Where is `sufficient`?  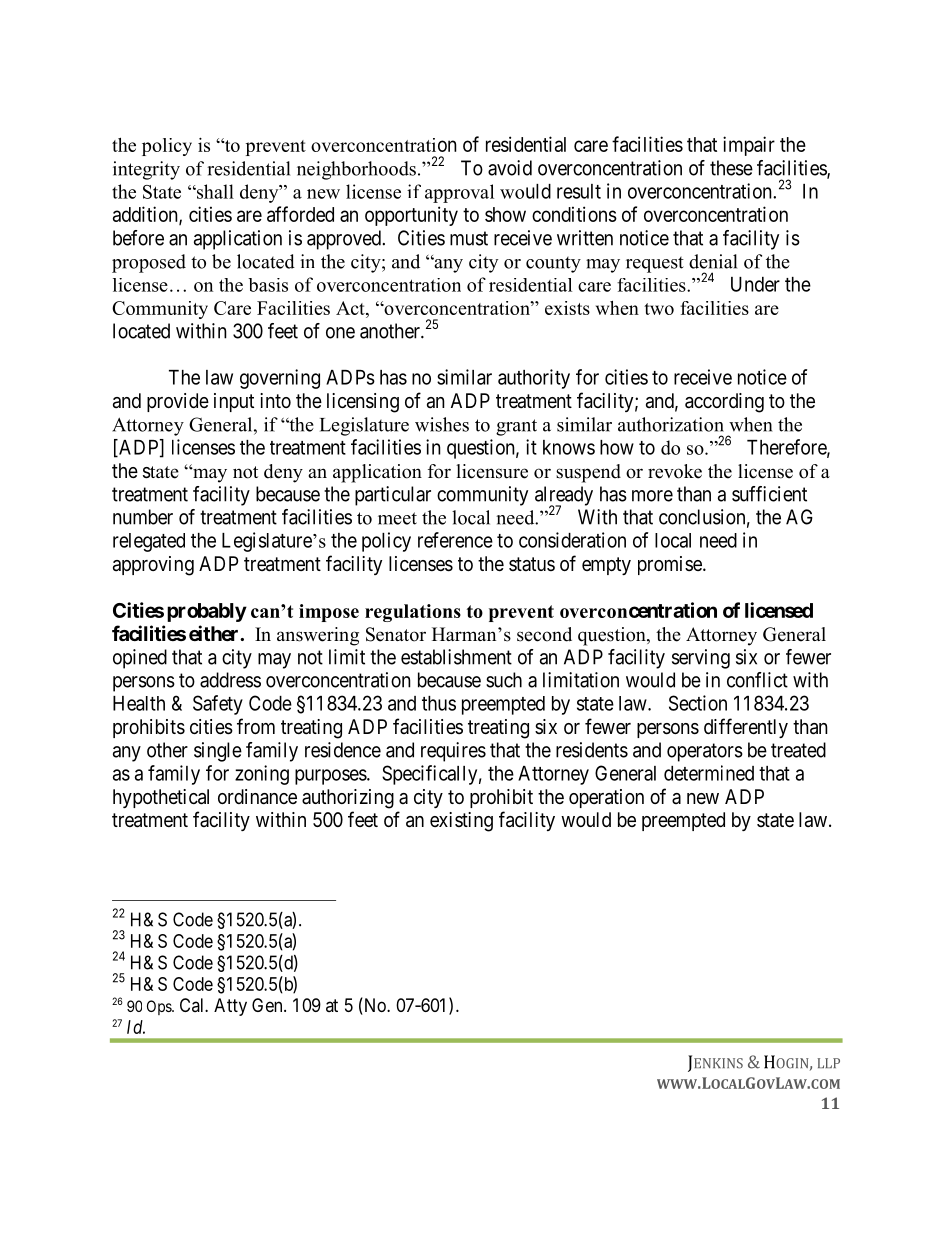
sufficient is located at coordinates (769, 494).
